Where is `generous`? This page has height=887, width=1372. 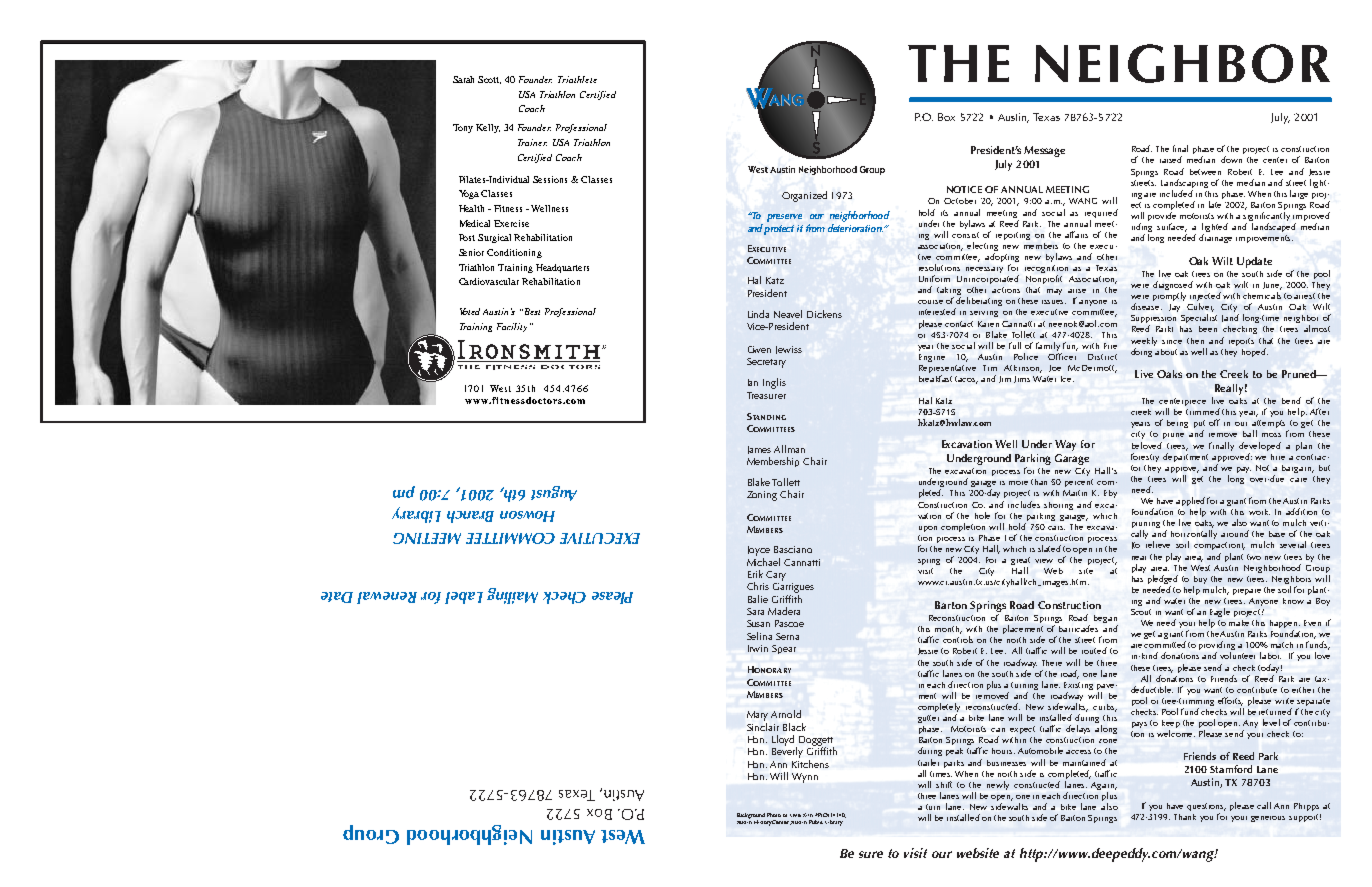
generous is located at coordinates (1268, 819).
